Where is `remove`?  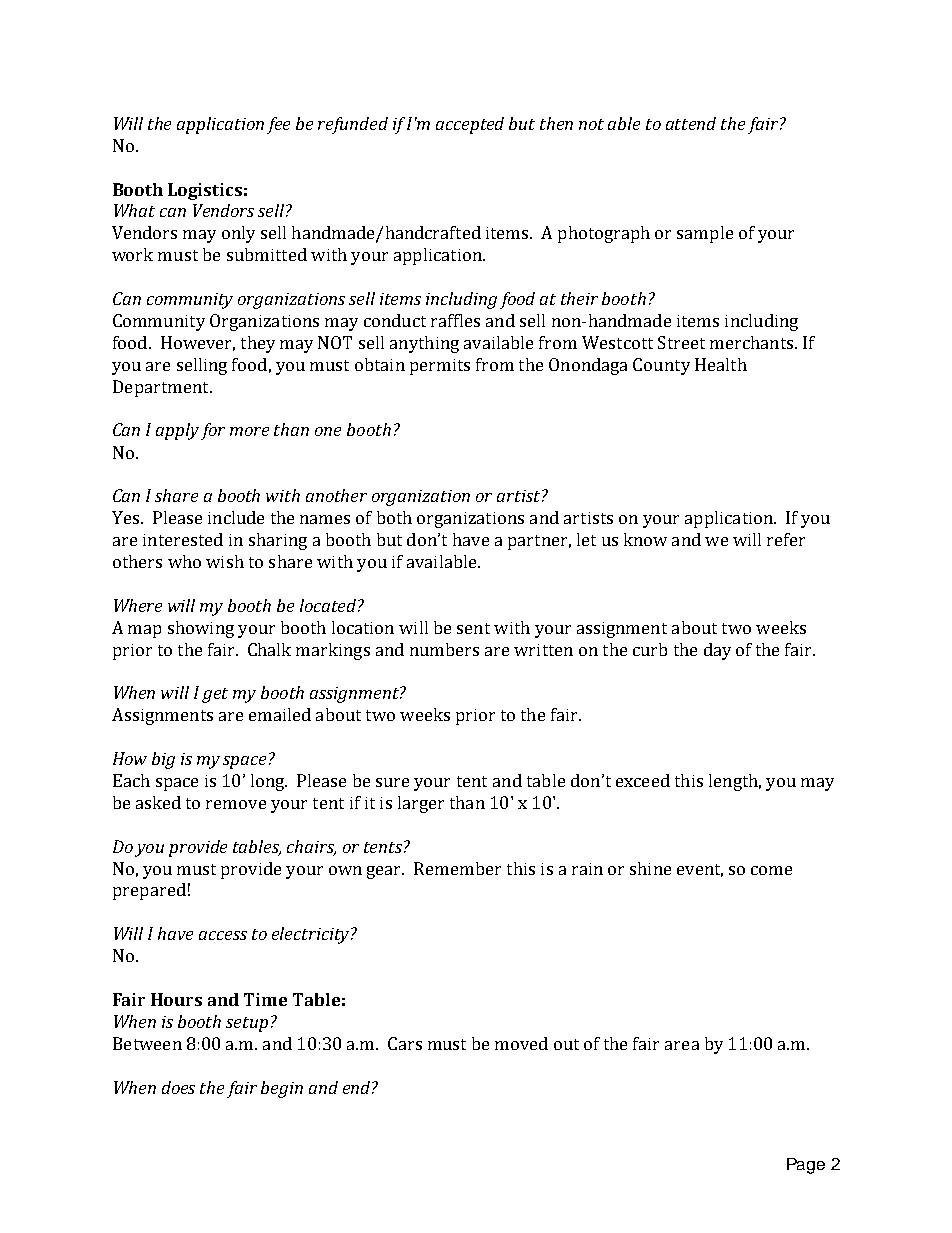 remove is located at coordinates (236, 804).
